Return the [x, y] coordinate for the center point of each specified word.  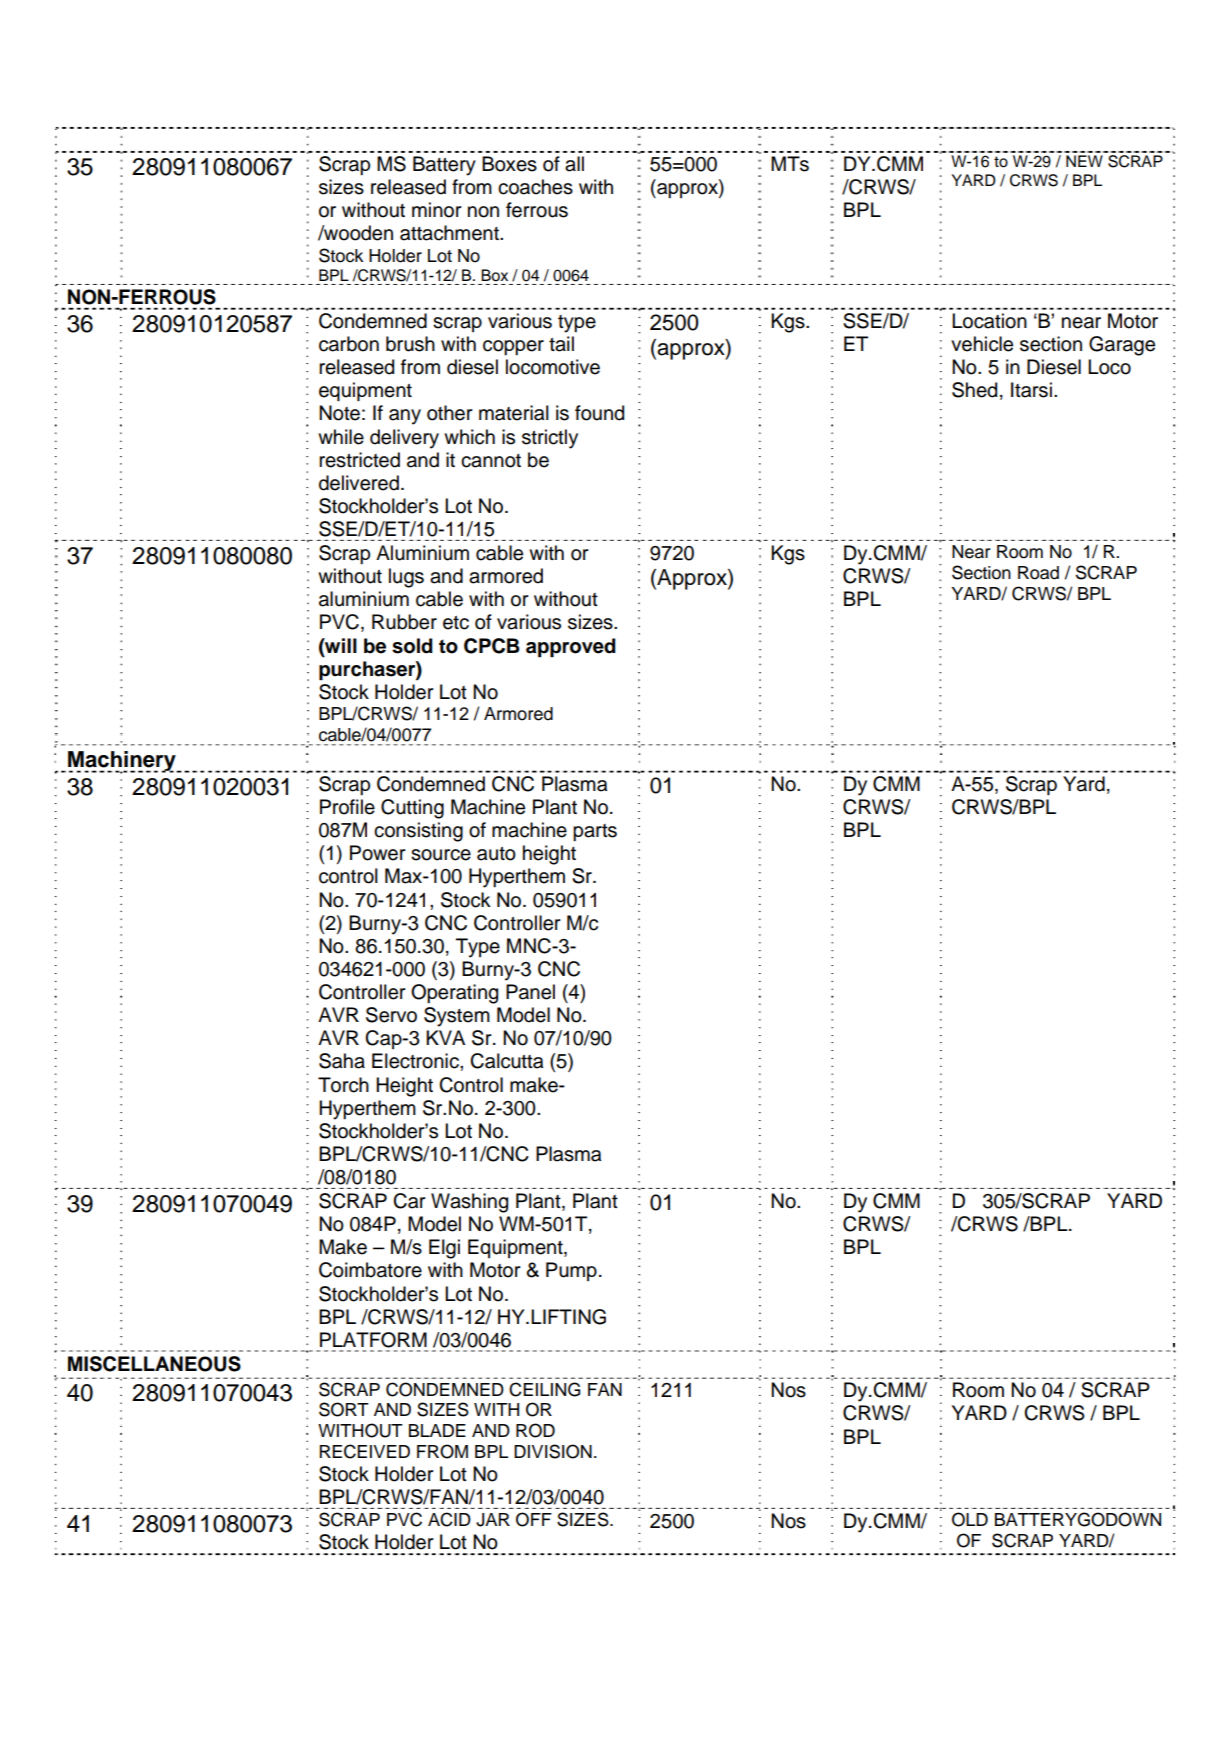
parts [595, 832]
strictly [550, 439]
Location [989, 321]
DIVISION [553, 1451]
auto [496, 854]
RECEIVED [365, 1451]
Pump [571, 1271]
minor [437, 210]
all [574, 164]
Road [1038, 573]
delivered [359, 483]
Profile [347, 807]
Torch [343, 1085]
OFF [534, 1519]
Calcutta [506, 1061]
